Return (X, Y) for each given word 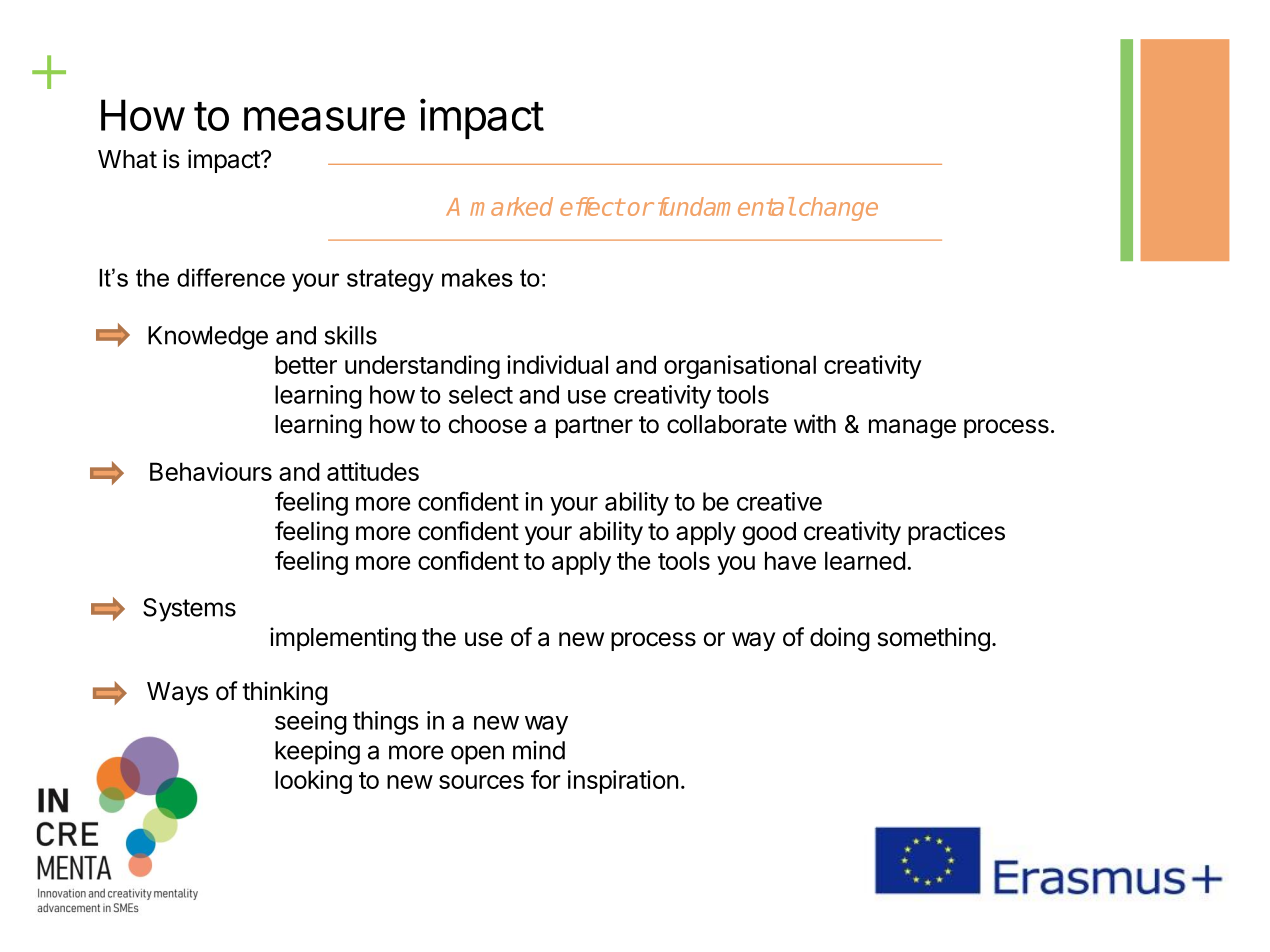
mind (539, 750)
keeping (317, 753)
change (838, 209)
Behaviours (211, 471)
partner (594, 427)
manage (912, 429)
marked (511, 206)
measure (324, 119)
